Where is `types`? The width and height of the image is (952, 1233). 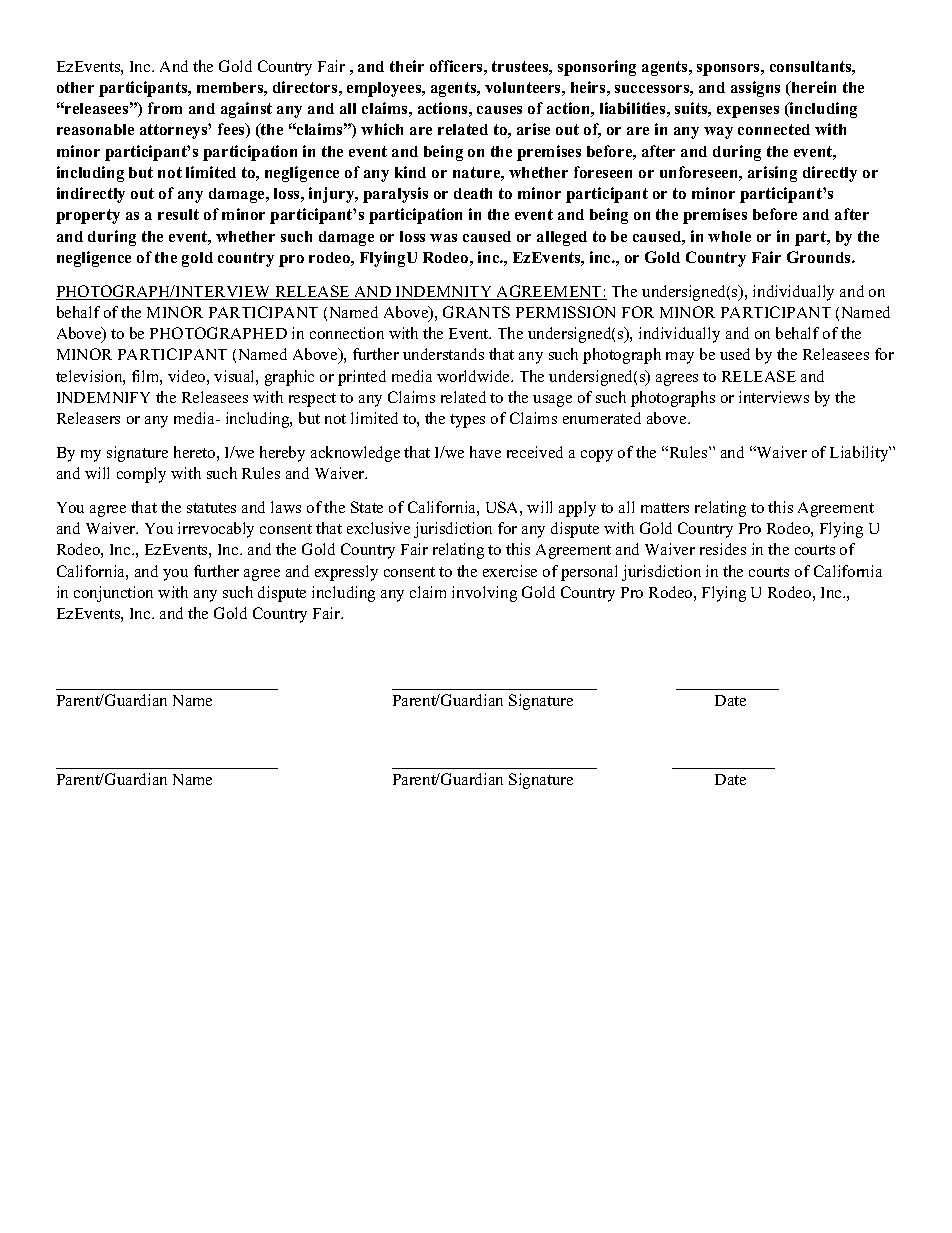 types is located at coordinates (467, 421).
